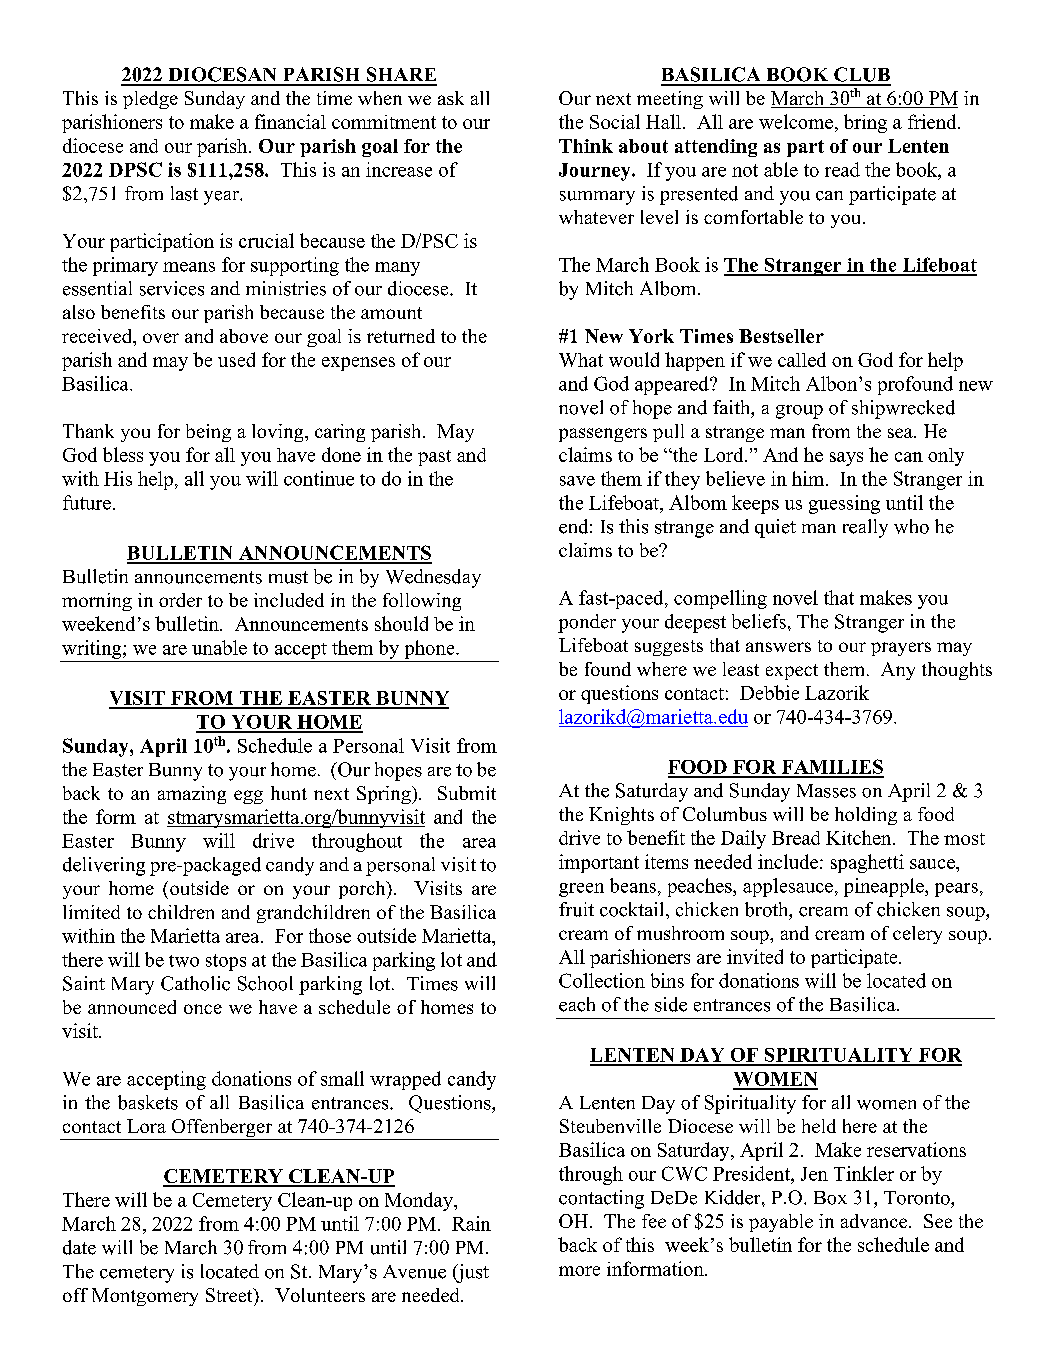 The height and width of the page is (1365, 1055). Describe the element at coordinates (579, 1271) in the page. I see `more` at that location.
